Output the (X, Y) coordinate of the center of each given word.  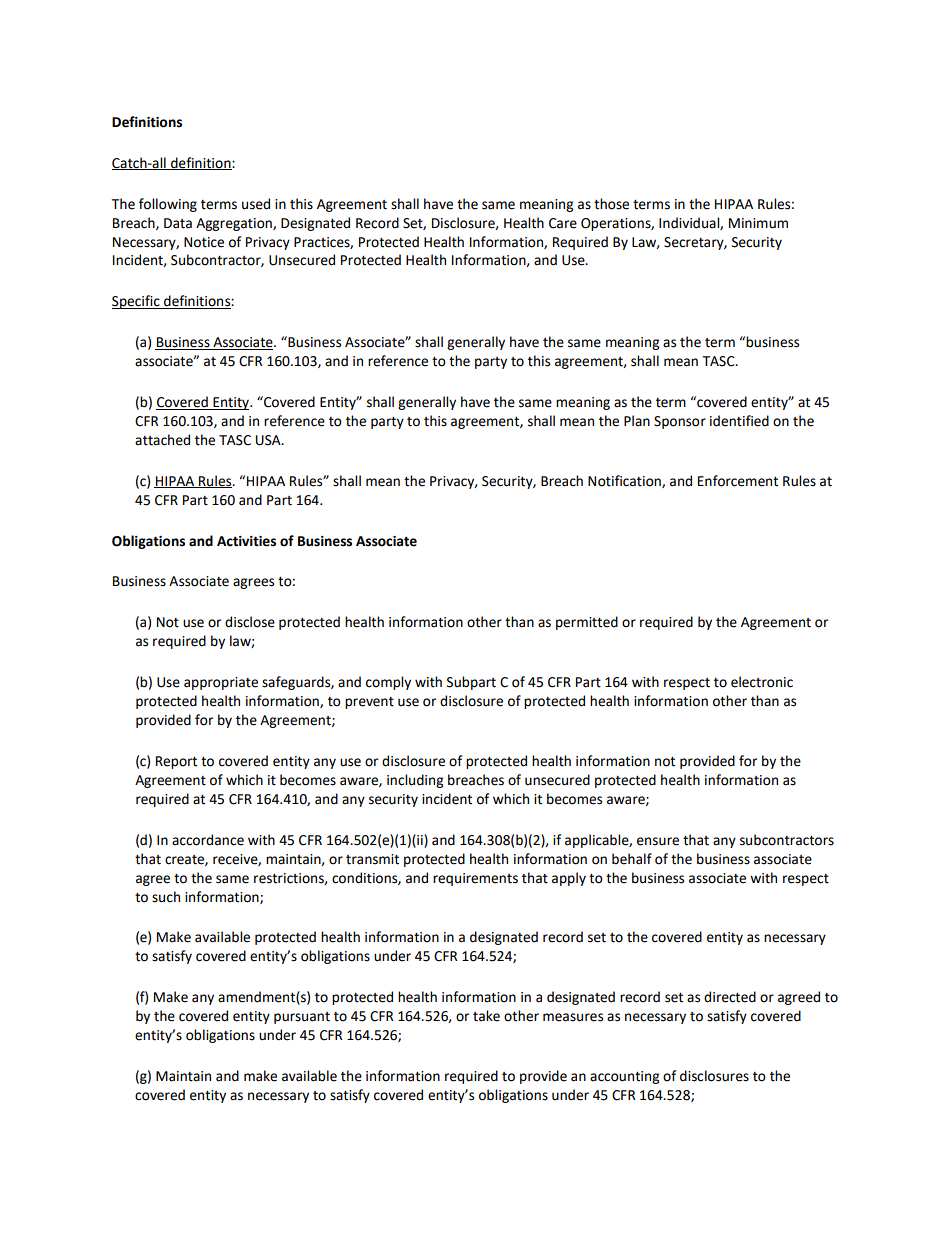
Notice (204, 242)
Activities (246, 541)
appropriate (221, 683)
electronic (762, 682)
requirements (475, 879)
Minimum (758, 223)
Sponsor (680, 422)
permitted (587, 623)
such (166, 897)
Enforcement (738, 481)
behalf (632, 859)
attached (162, 440)
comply (388, 683)
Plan (637, 421)
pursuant (302, 1018)
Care (563, 223)
